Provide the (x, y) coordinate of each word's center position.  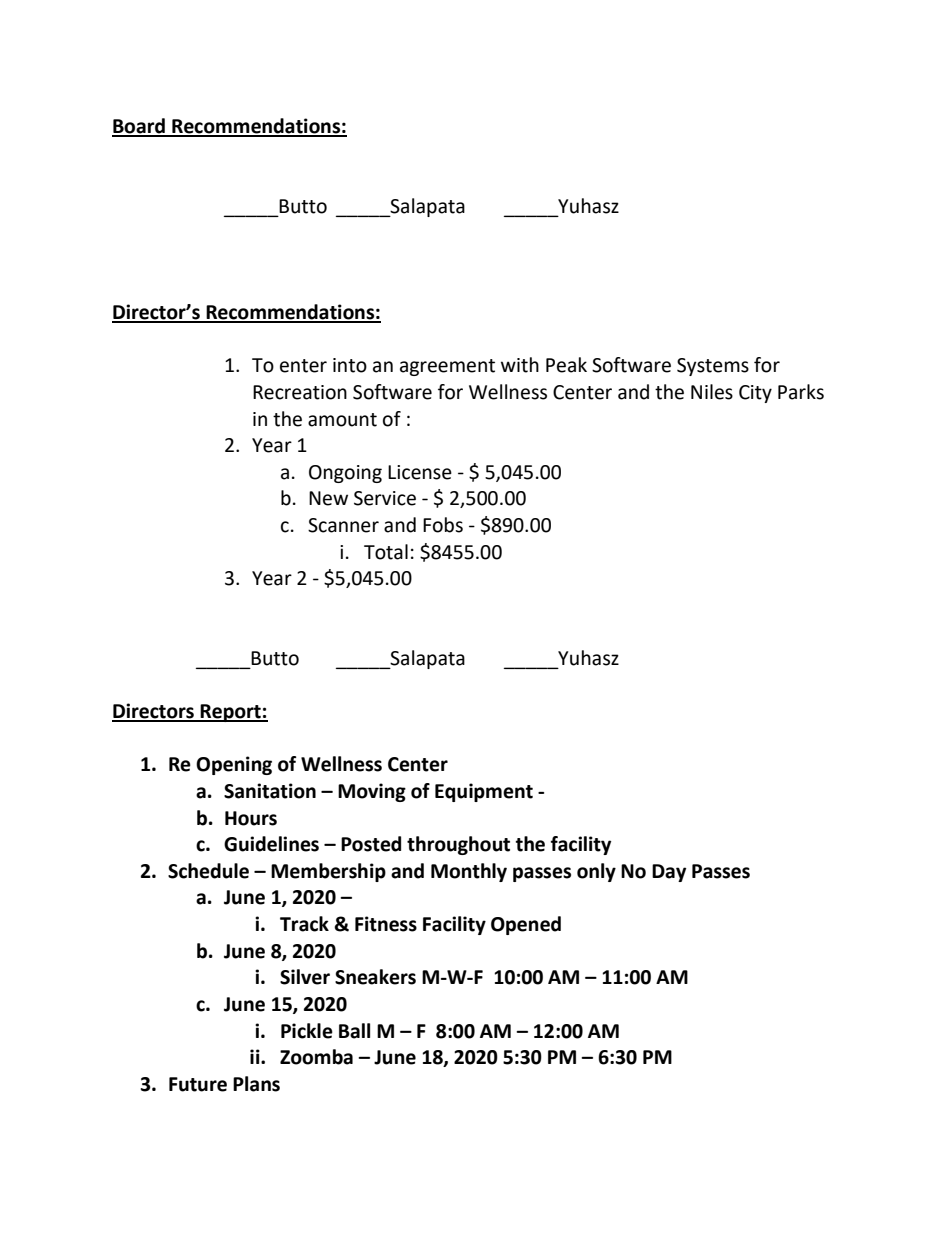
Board (139, 127)
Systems (713, 367)
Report (231, 713)
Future (198, 1084)
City (755, 394)
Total (386, 552)
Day (669, 873)
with (520, 365)
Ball (354, 1031)
